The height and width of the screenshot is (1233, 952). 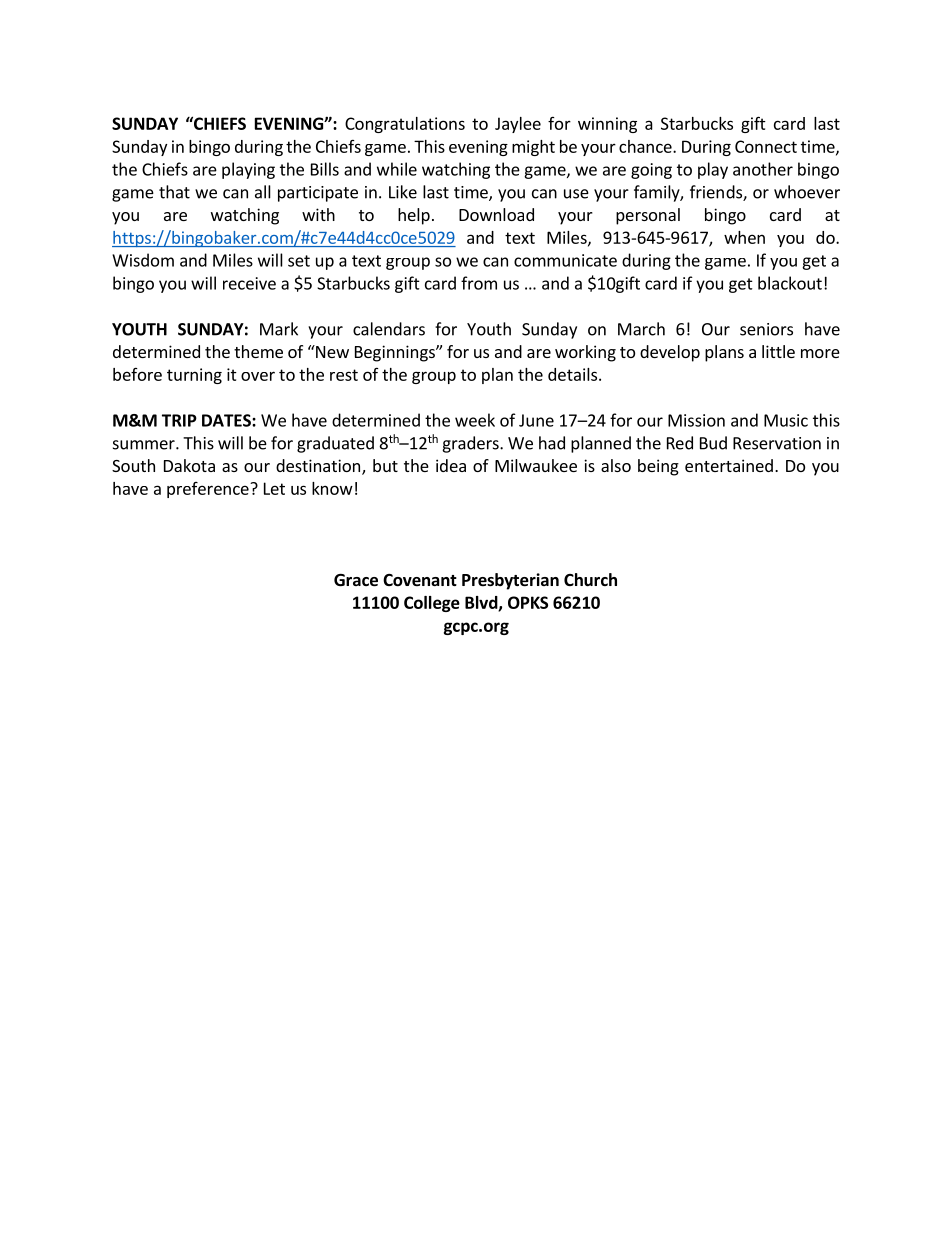 What do you see at coordinates (790, 283) in the screenshot?
I see `blackout` at bounding box center [790, 283].
